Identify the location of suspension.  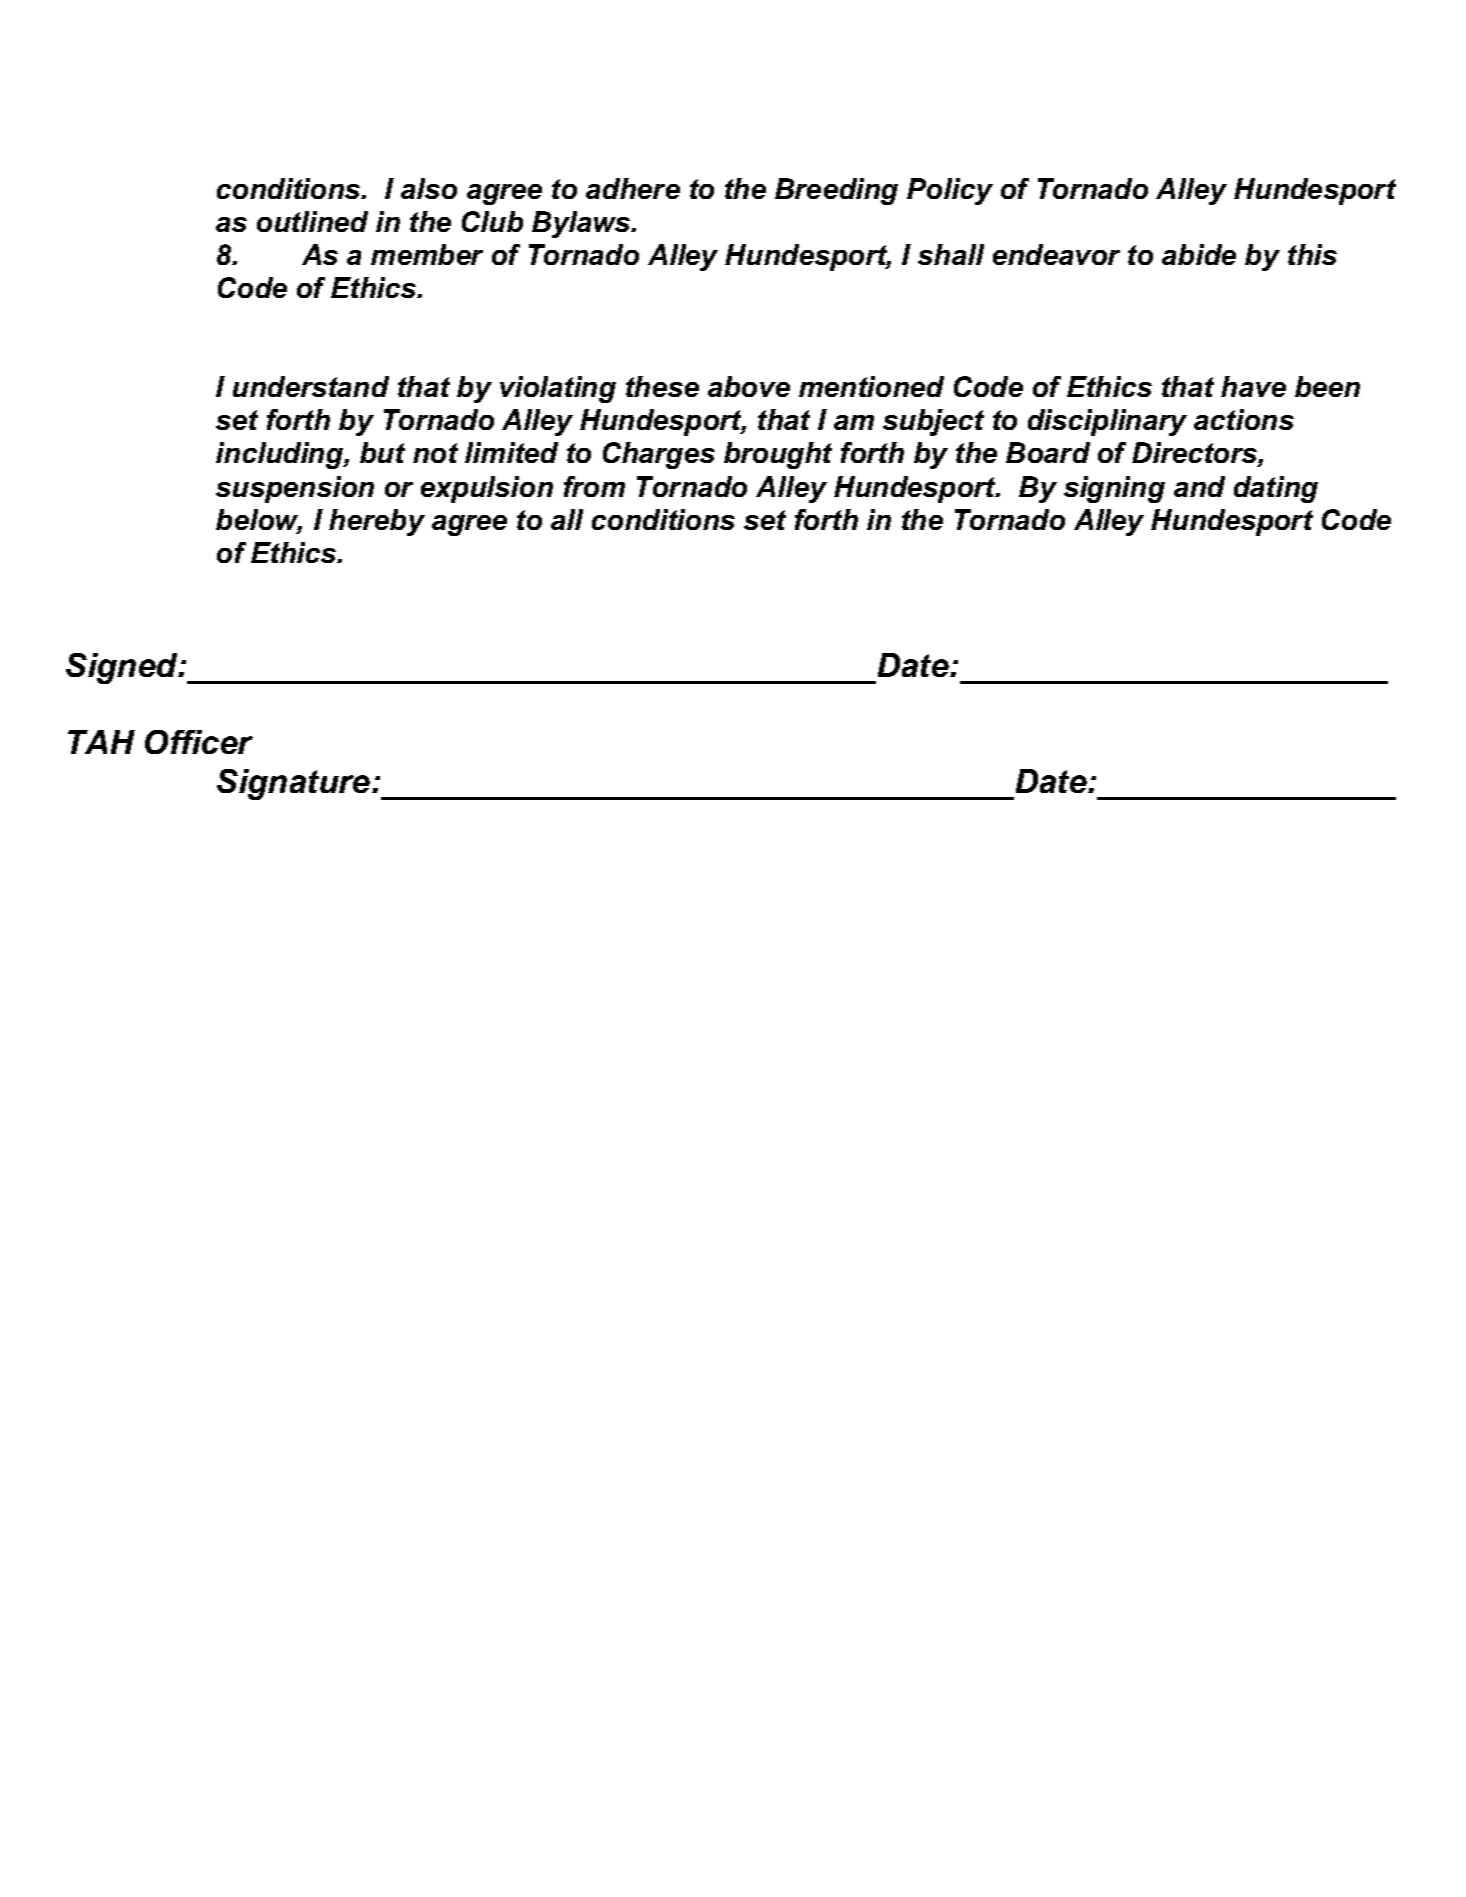
(295, 489).
